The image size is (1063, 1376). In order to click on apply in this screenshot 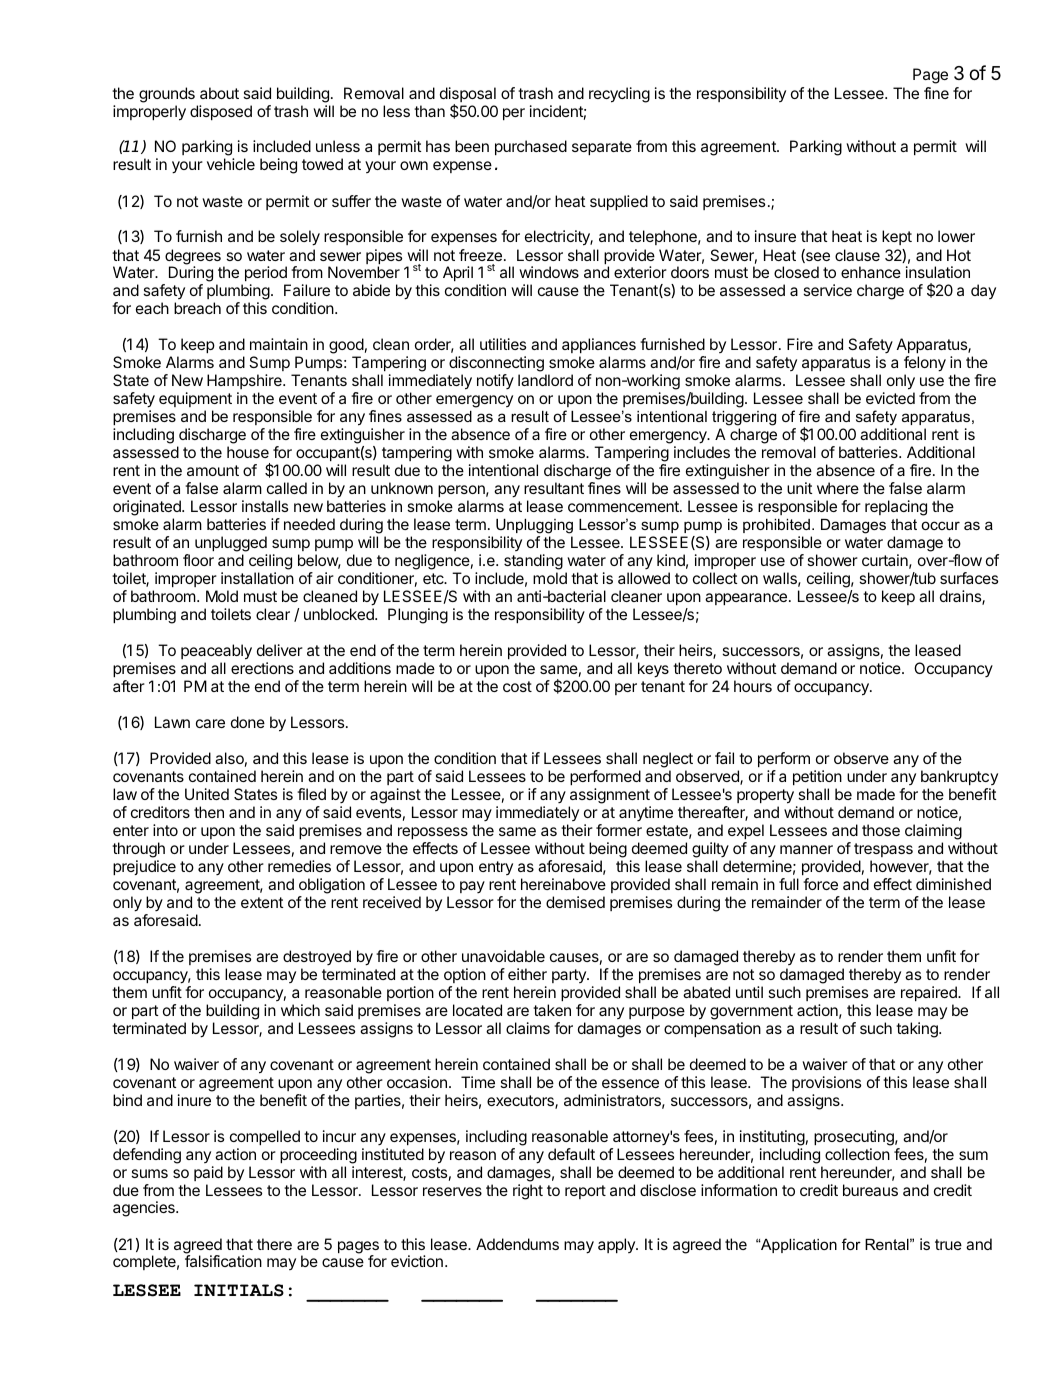, I will do `click(617, 1245)`.
